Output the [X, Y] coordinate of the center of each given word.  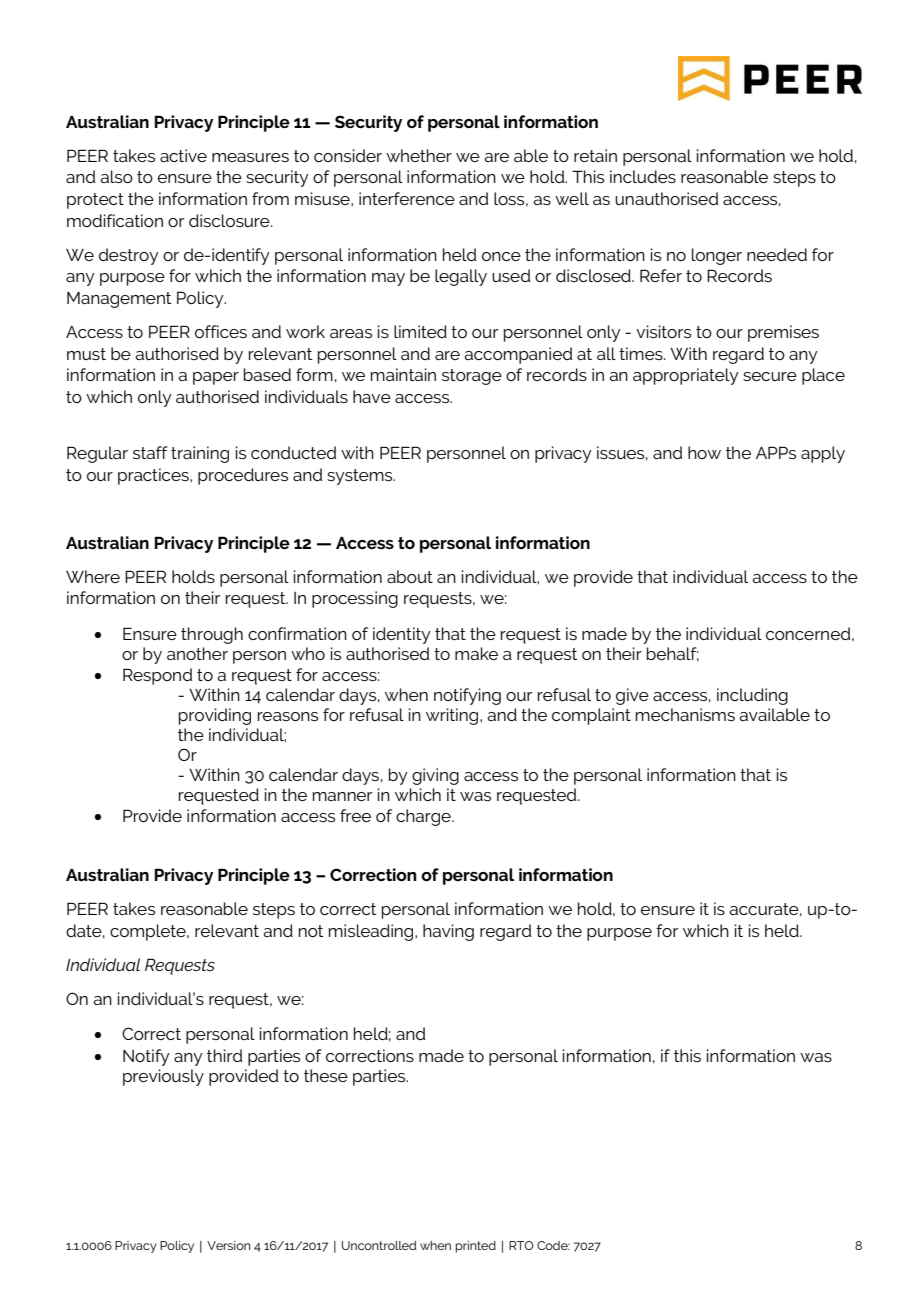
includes [643, 176]
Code [553, 1245]
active [183, 155]
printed [476, 1247]
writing [453, 716]
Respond [157, 676]
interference [407, 198]
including [752, 696]
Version [229, 1245]
